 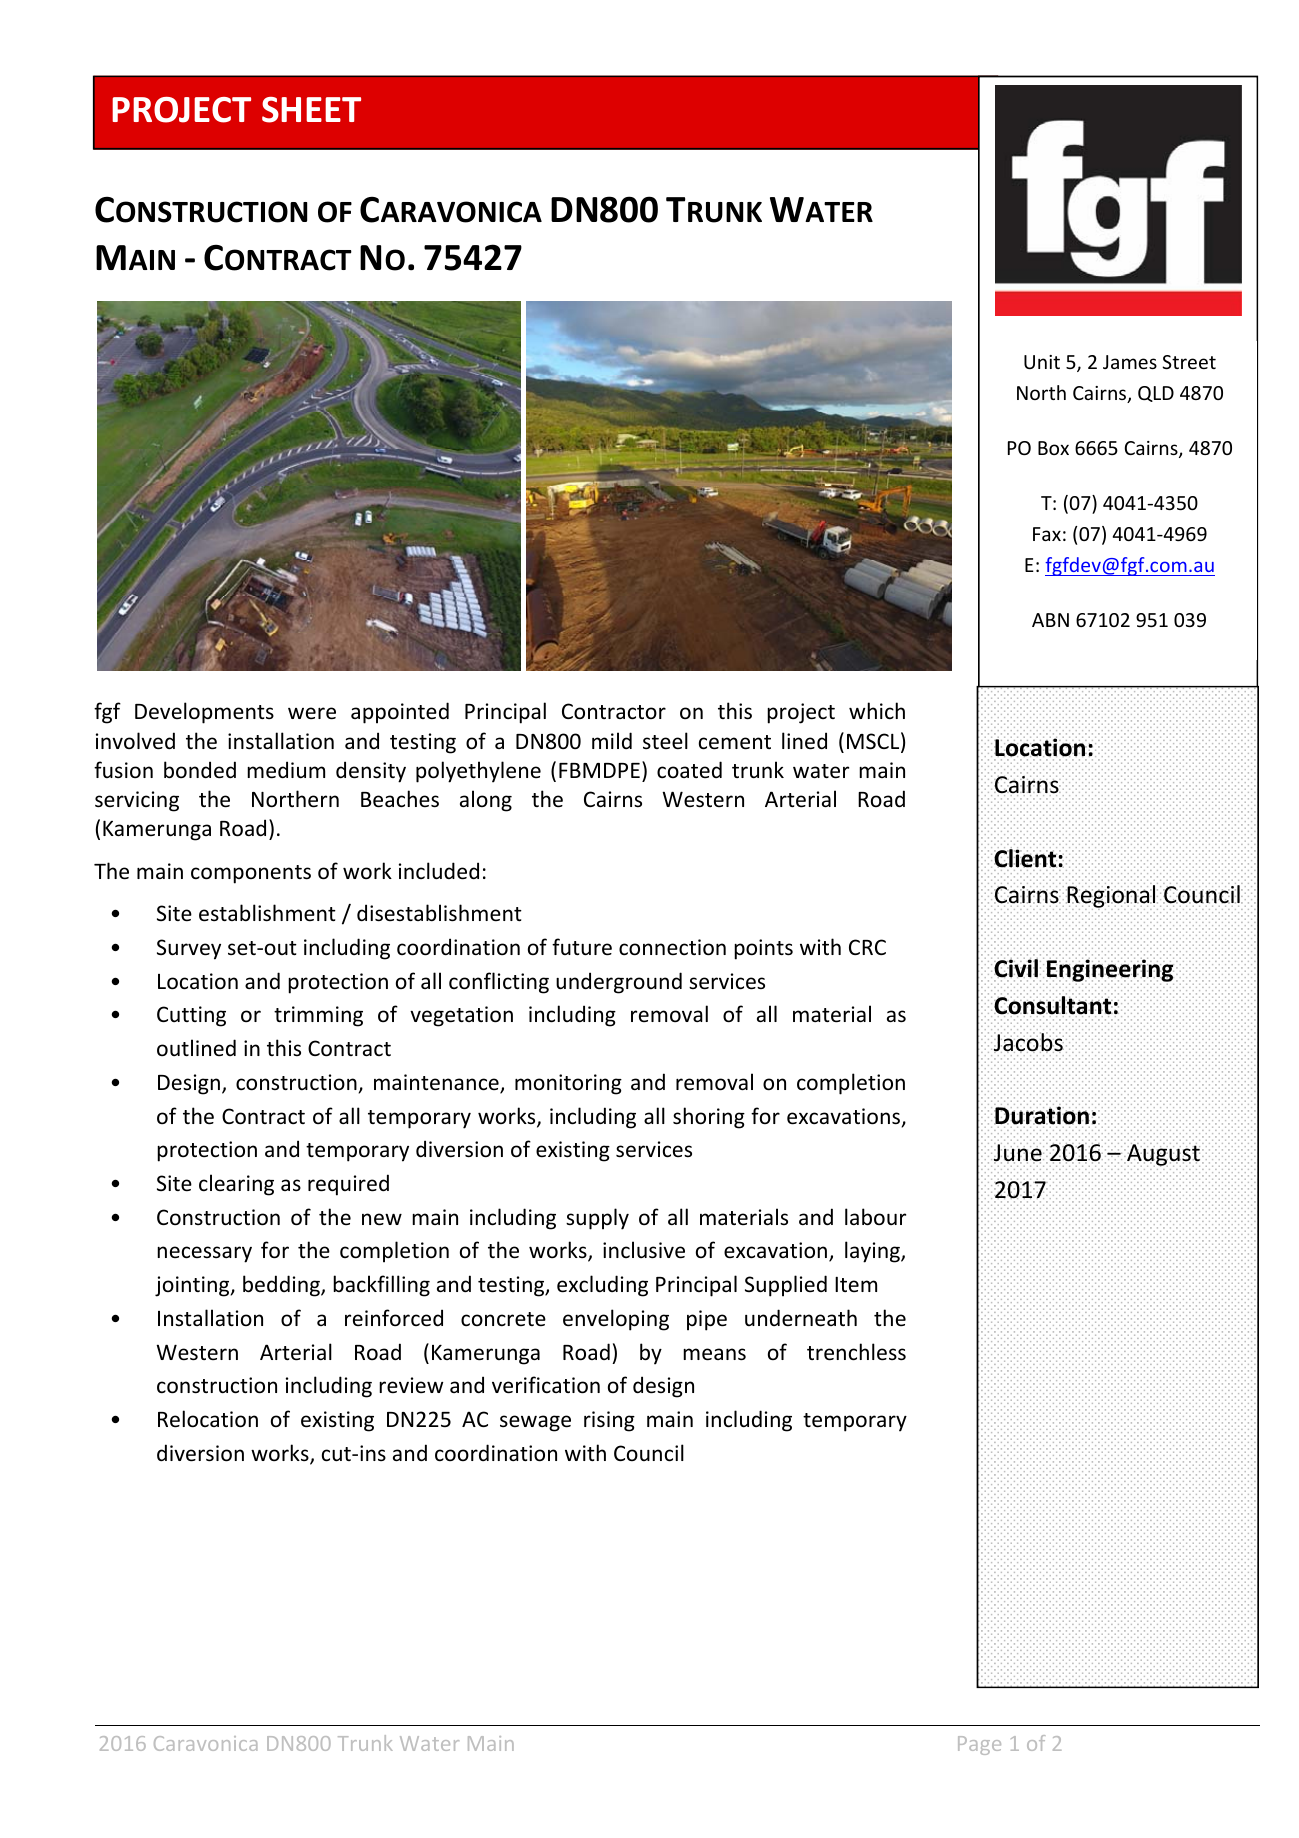 I want to click on connection, so click(x=672, y=947).
